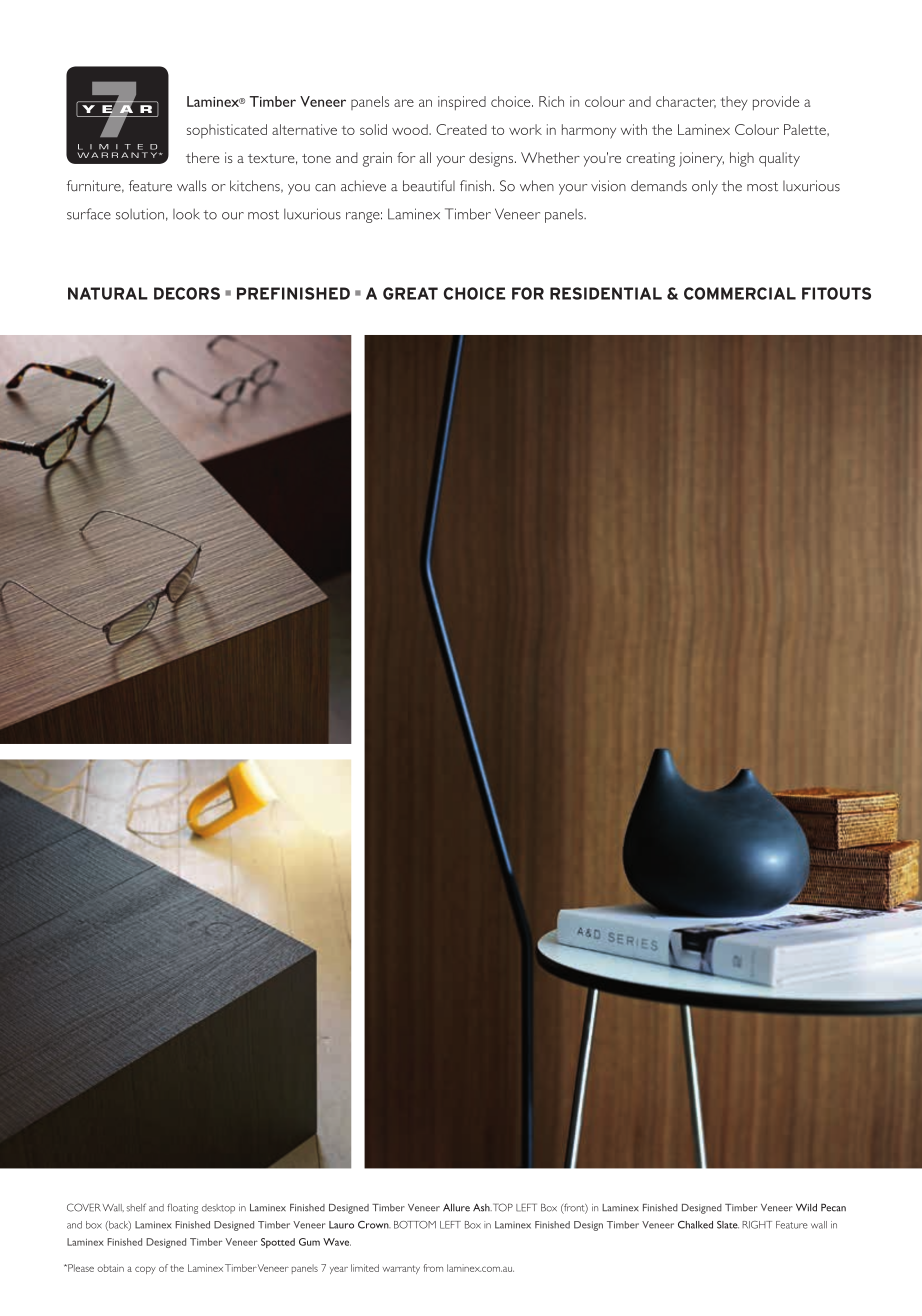 The image size is (922, 1316). I want to click on COMMERCIAL, so click(740, 293).
